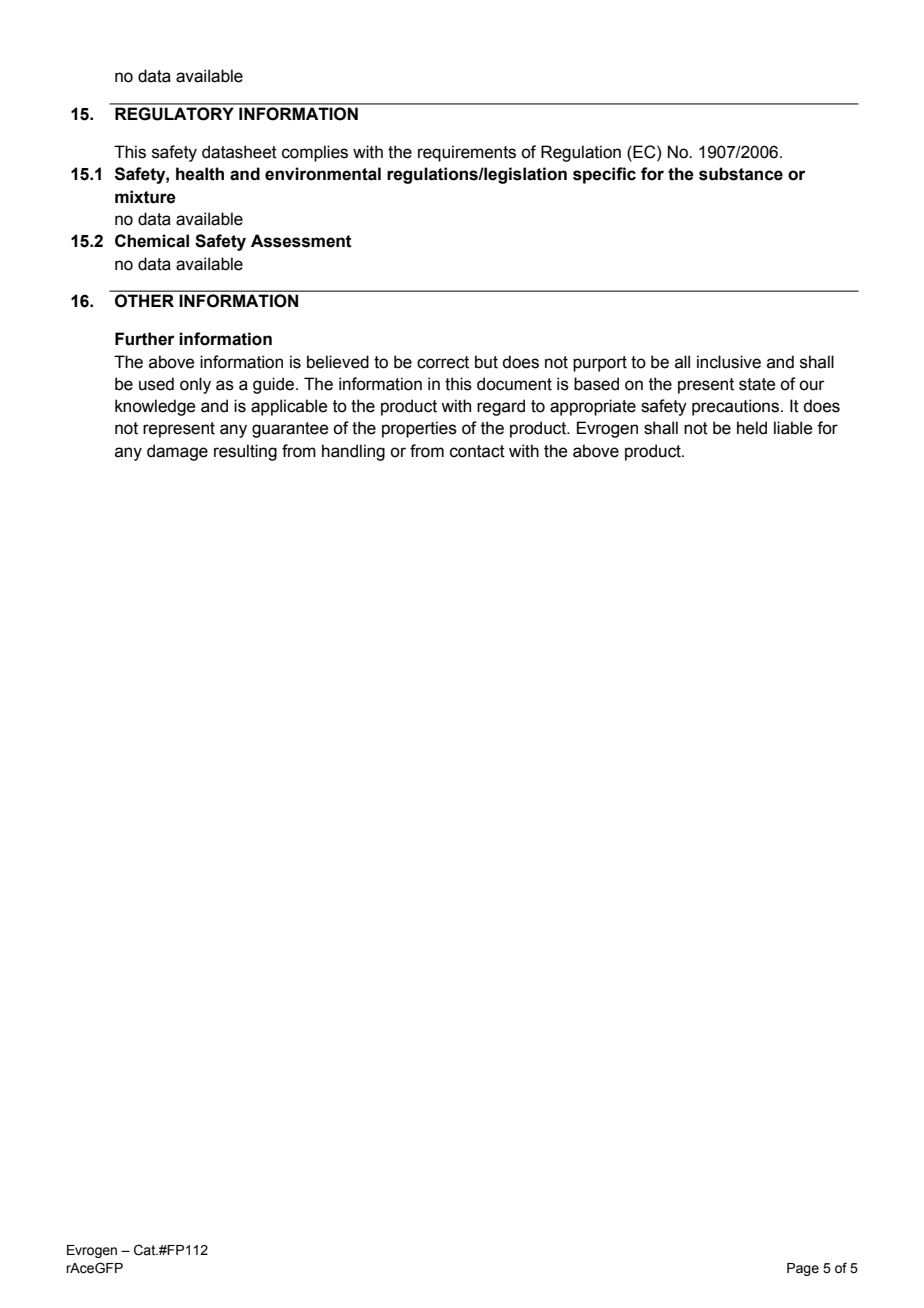 This image has height=1308, width=924. What do you see at coordinates (803, 1269) in the image?
I see `Page` at bounding box center [803, 1269].
